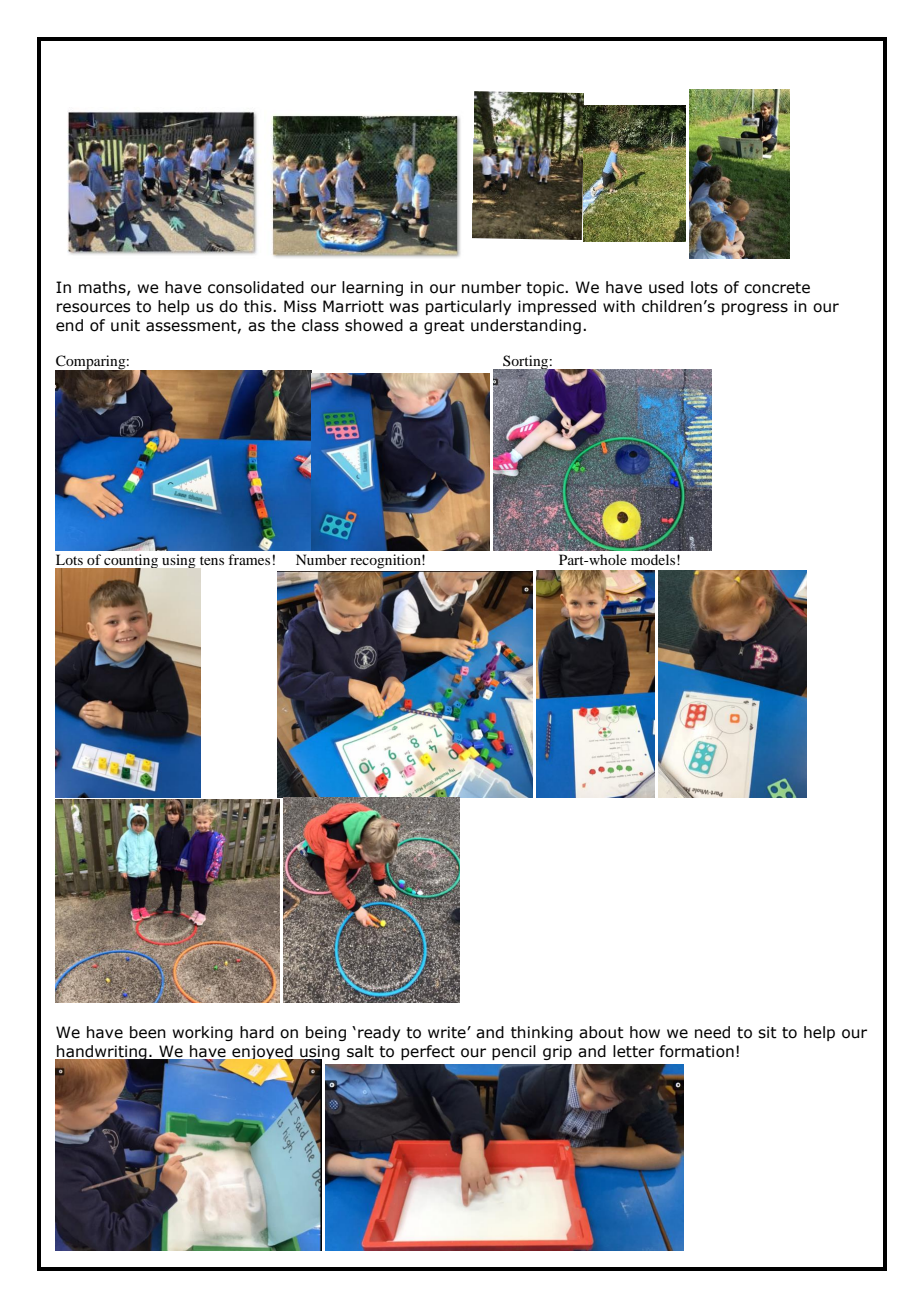 This page has width=924, height=1308. I want to click on frames, so click(249, 559).
